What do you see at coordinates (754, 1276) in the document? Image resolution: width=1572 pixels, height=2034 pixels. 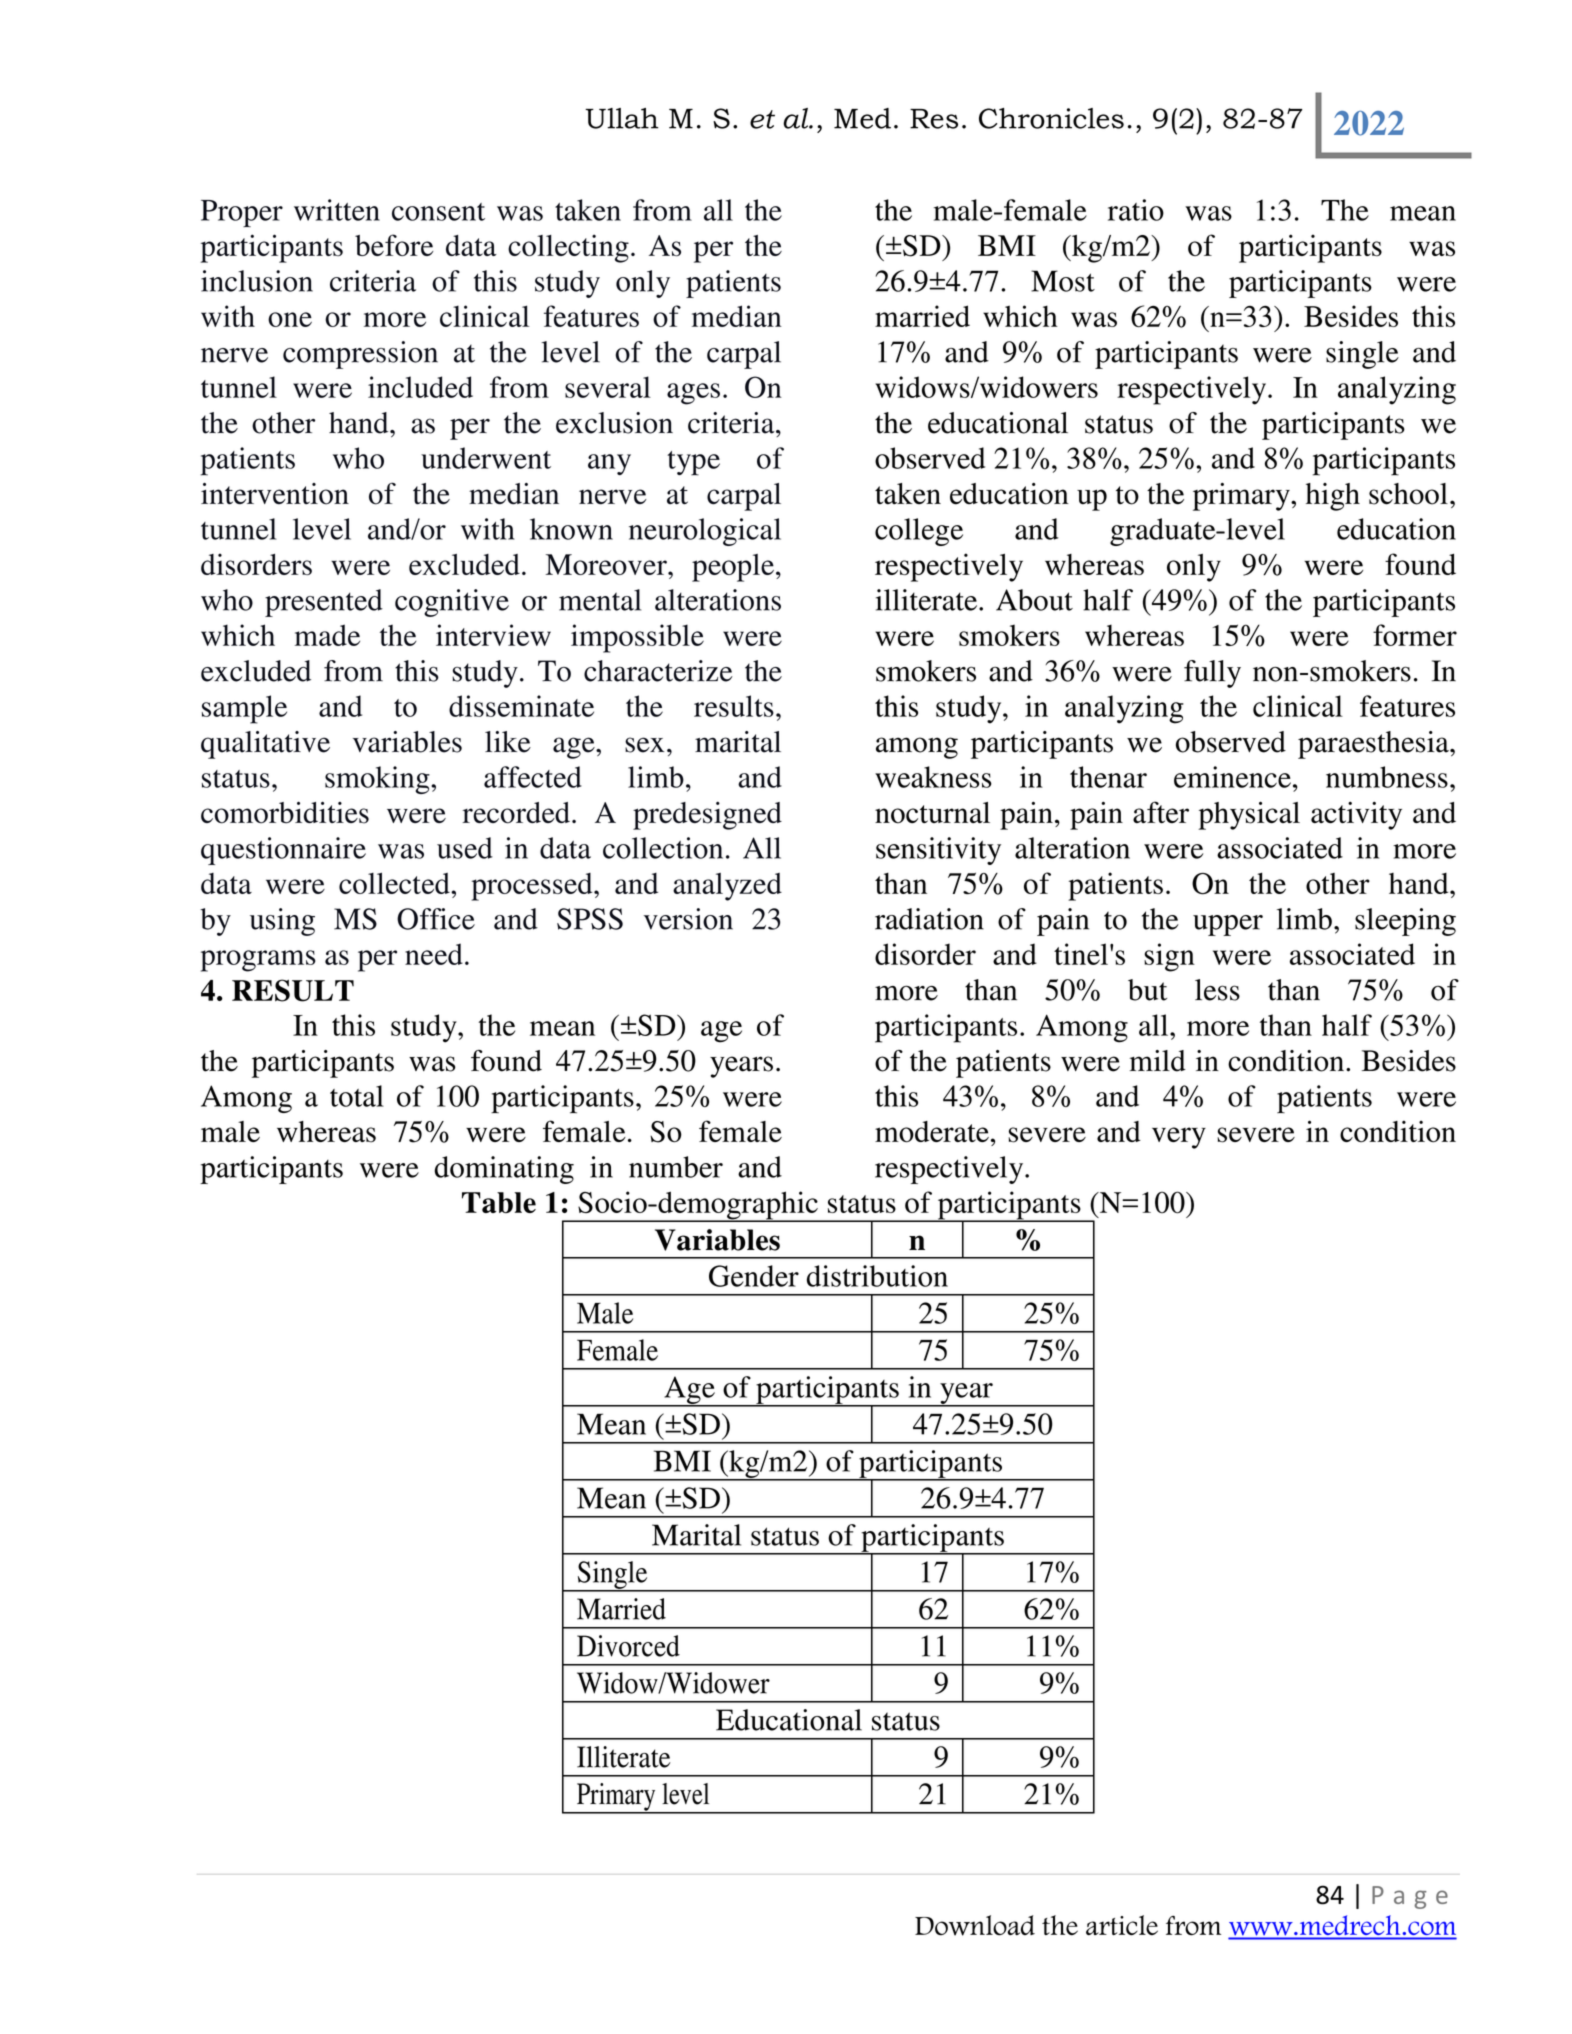 I see `Gender` at bounding box center [754, 1276].
